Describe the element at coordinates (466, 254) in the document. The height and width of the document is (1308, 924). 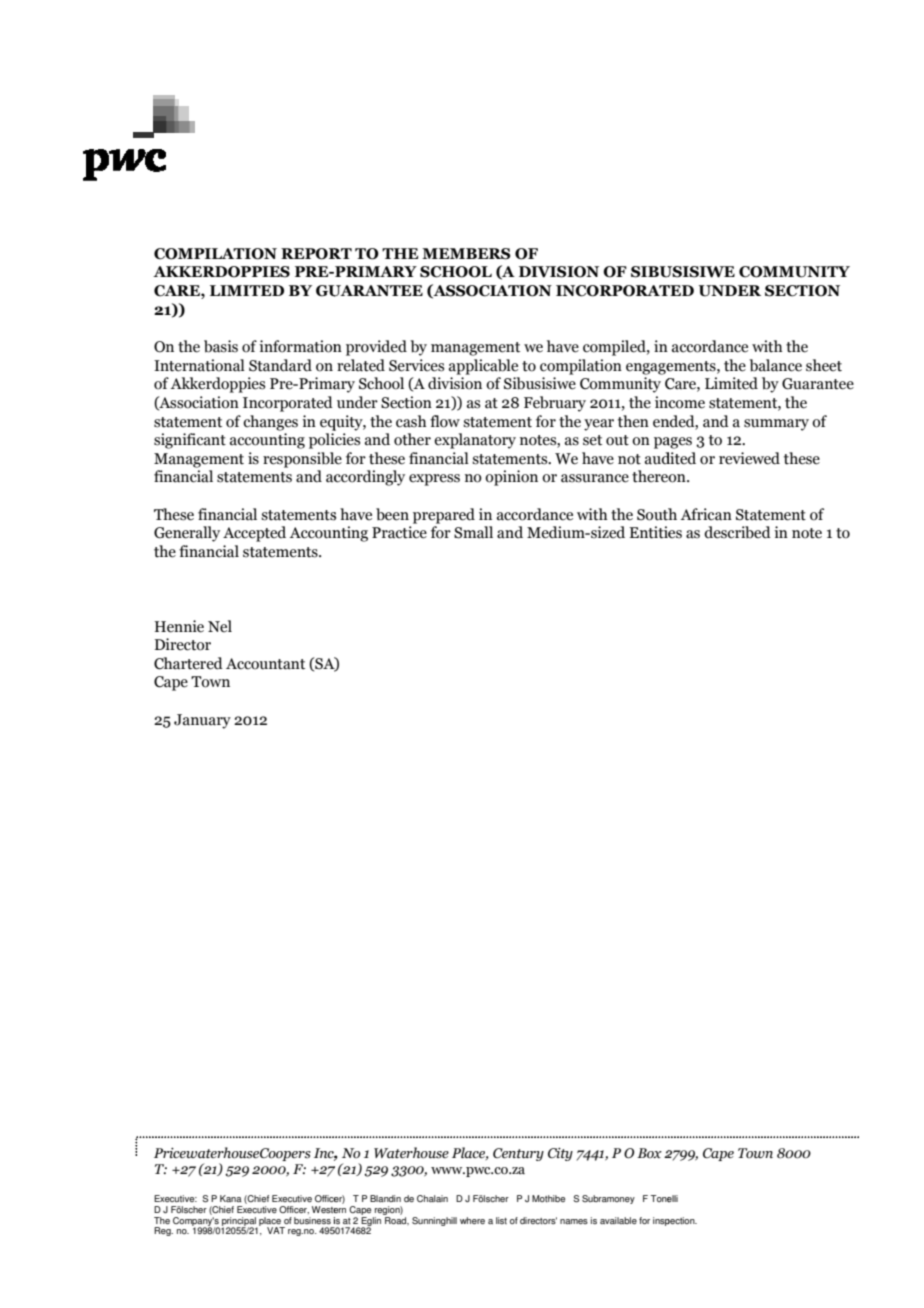
I see `MEMBERS` at that location.
